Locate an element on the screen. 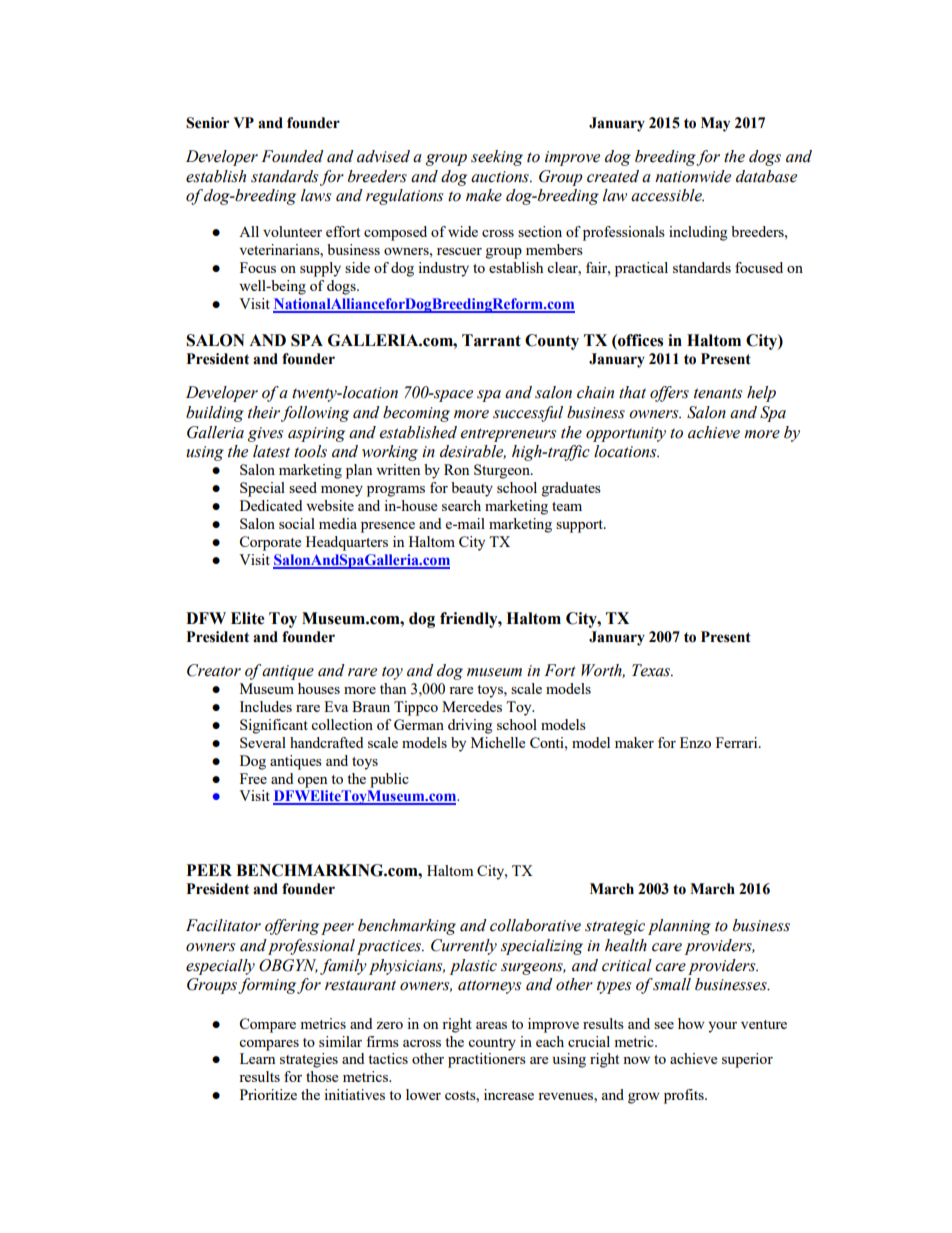  collaborative is located at coordinates (535, 925).
